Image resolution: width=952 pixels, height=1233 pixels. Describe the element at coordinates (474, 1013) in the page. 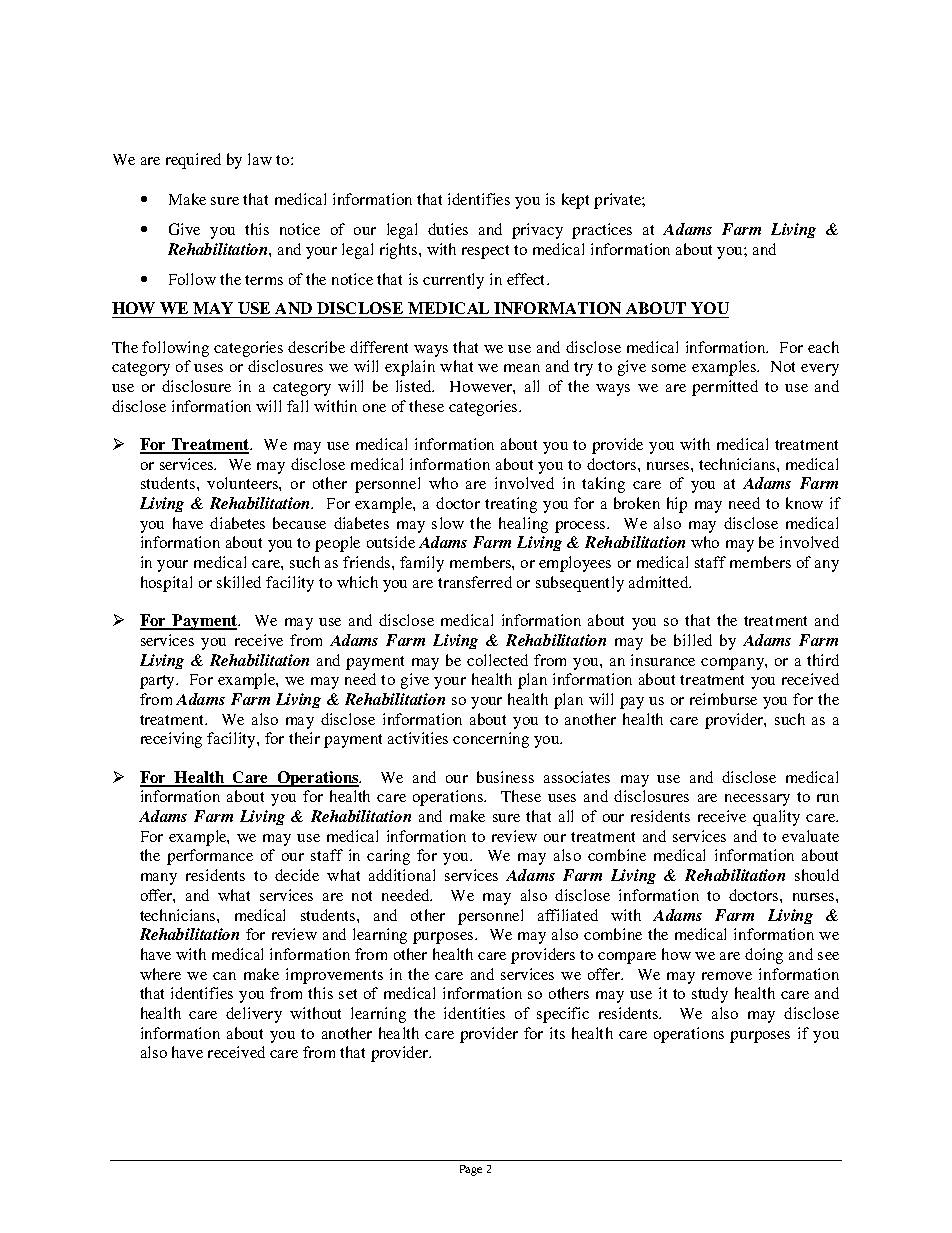

I see `identities` at that location.
